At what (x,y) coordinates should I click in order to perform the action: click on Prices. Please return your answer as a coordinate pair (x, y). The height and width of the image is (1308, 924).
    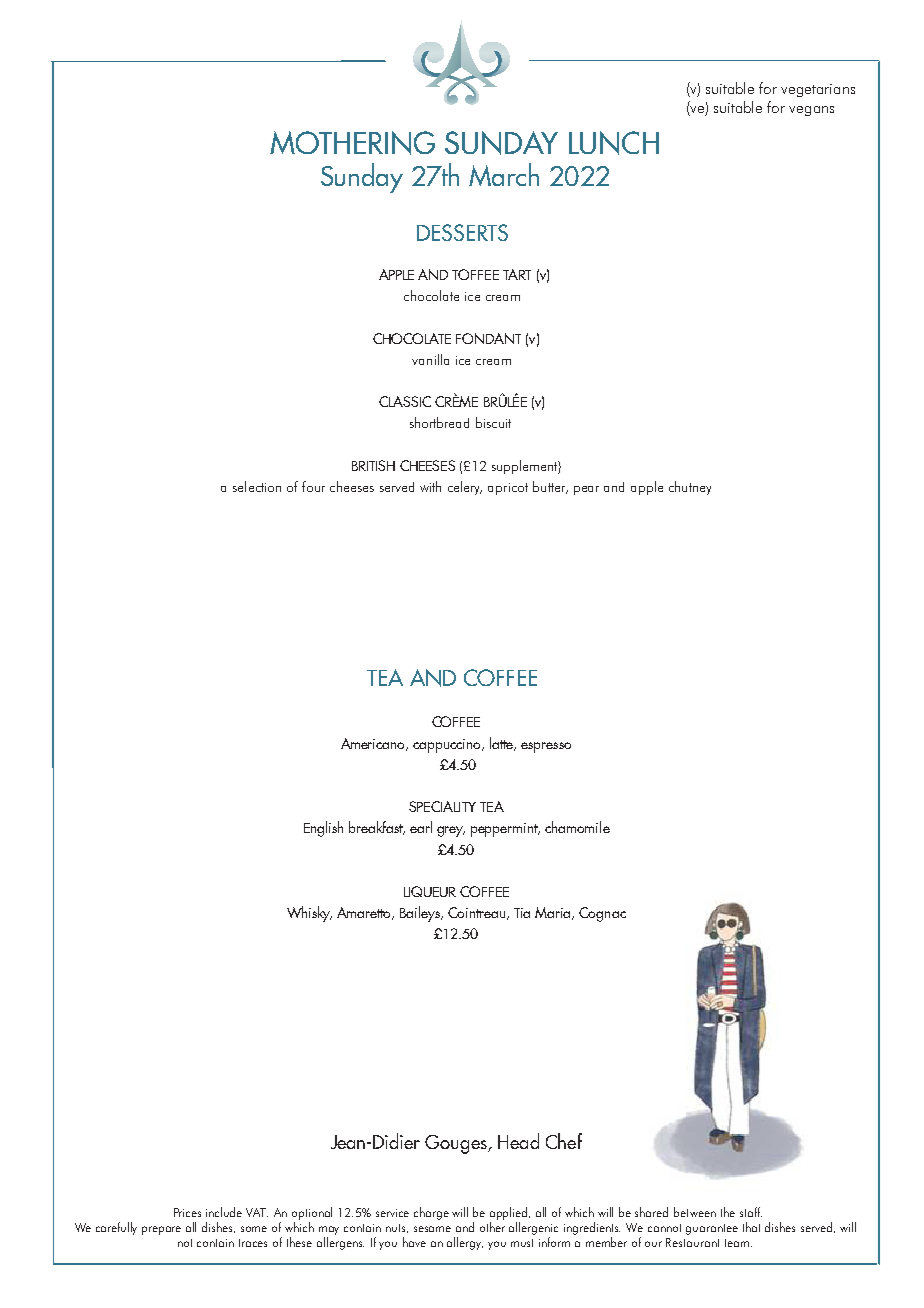
    Looking at the image, I should click on (187, 1212).
